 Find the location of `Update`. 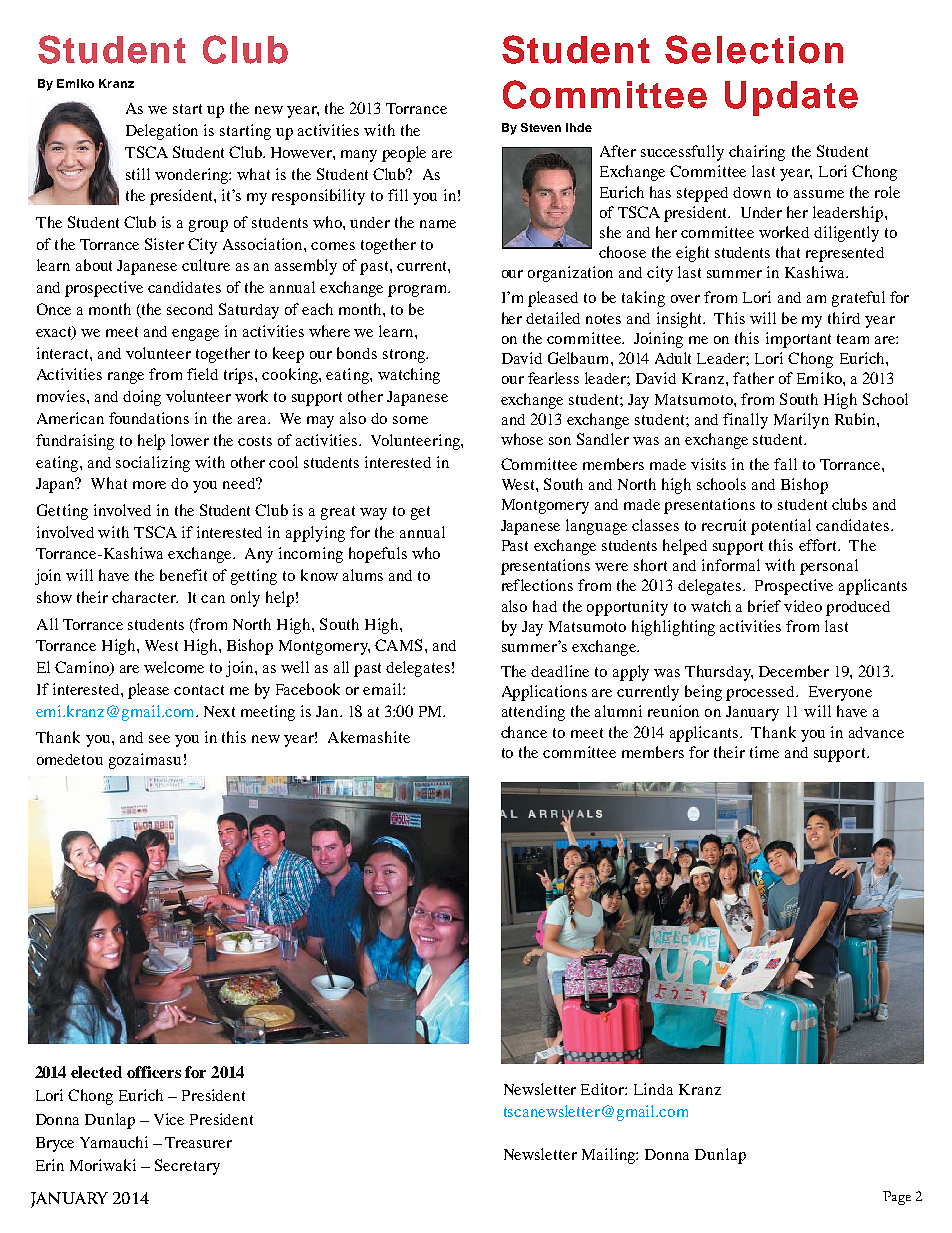

Update is located at coordinates (791, 98).
